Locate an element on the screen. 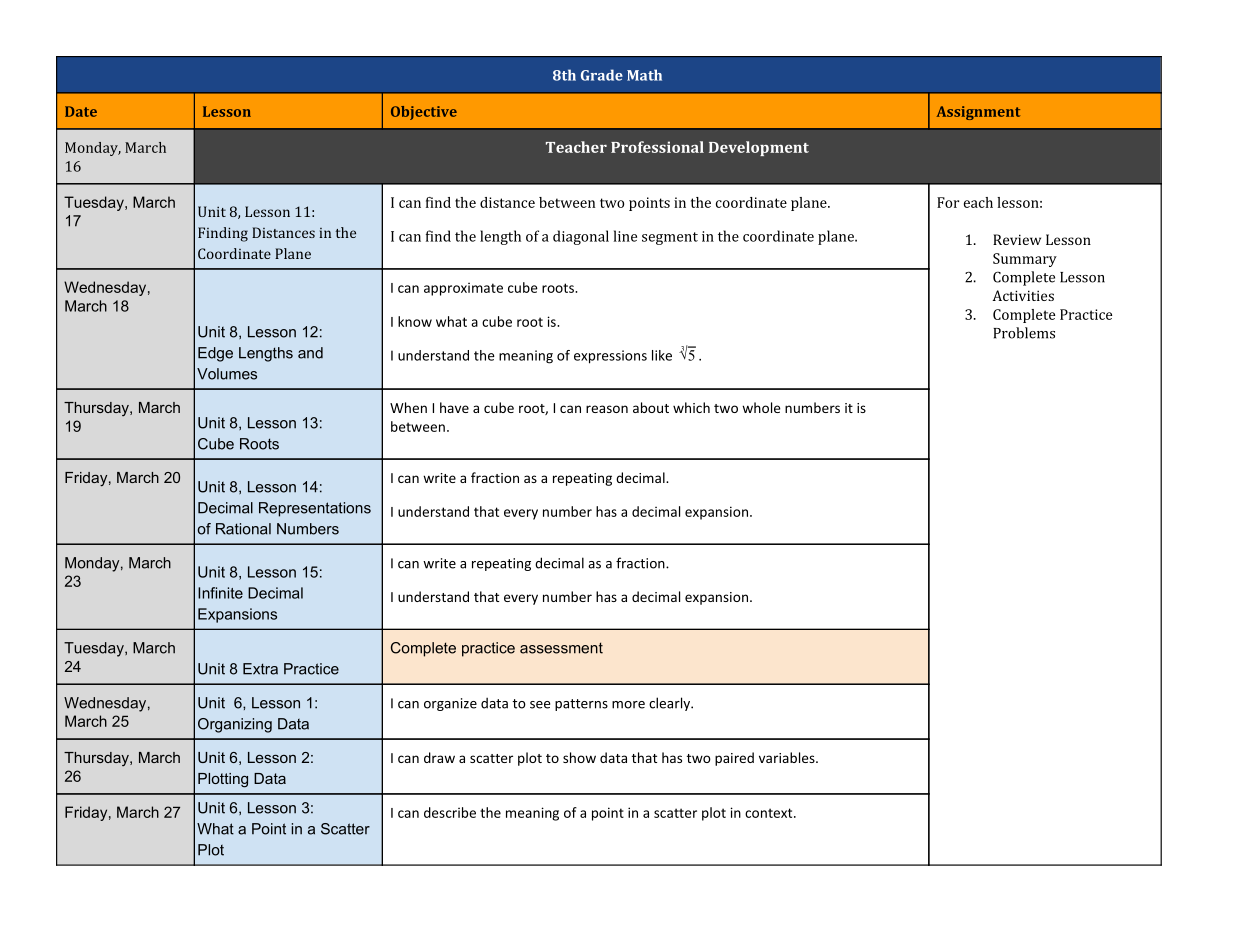 The image size is (1233, 952). Date is located at coordinates (81, 111).
